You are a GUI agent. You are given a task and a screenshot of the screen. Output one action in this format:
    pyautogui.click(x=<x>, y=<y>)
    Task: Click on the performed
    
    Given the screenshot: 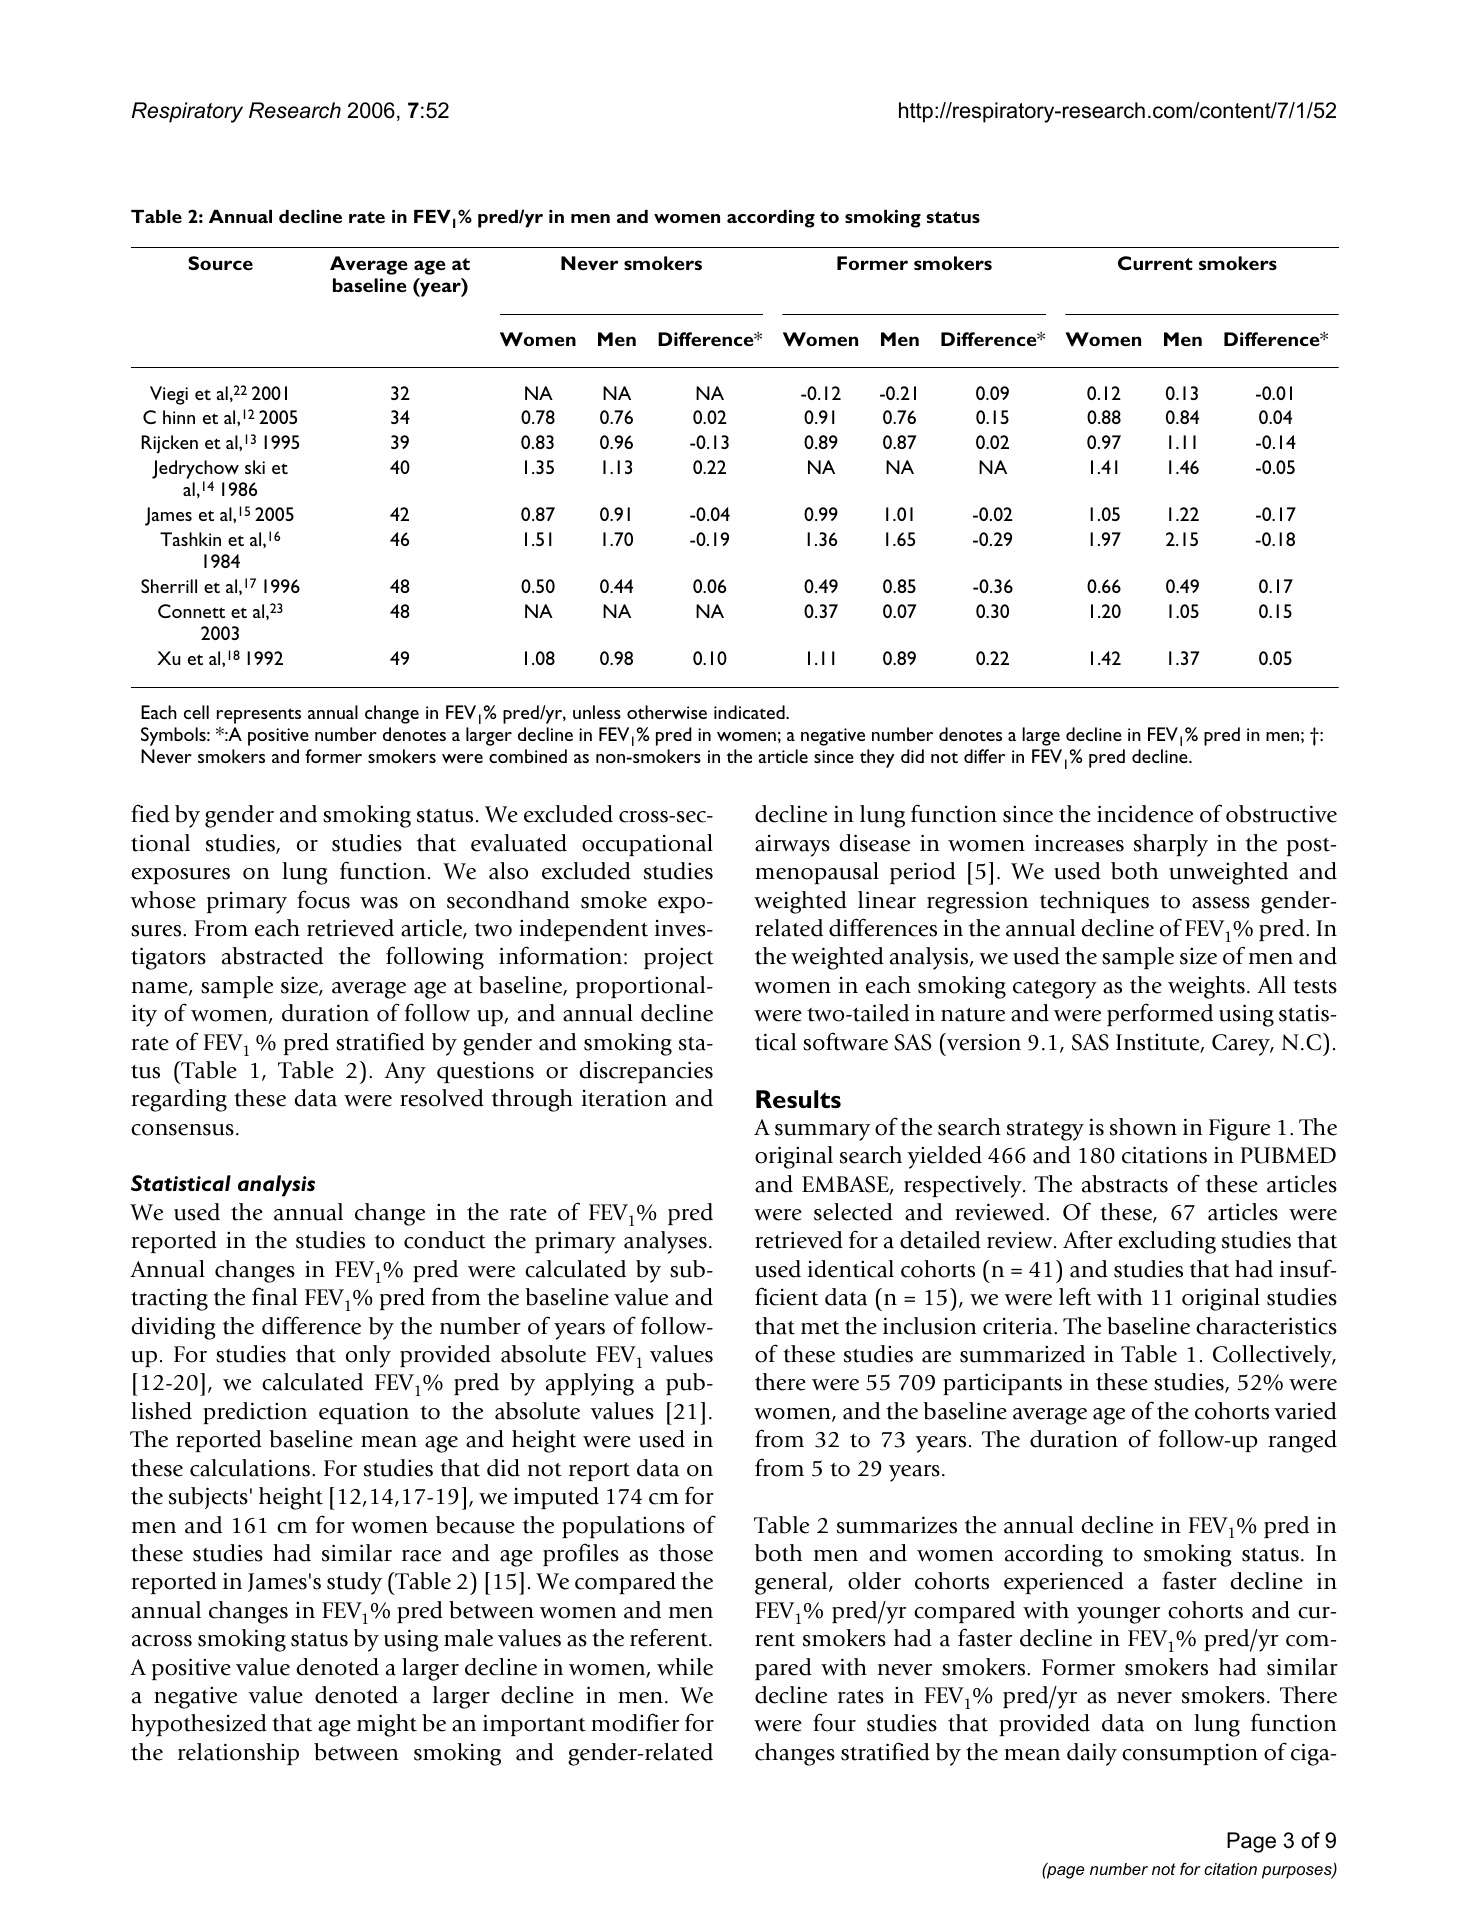 What is the action you would take?
    pyautogui.click(x=1160, y=1014)
